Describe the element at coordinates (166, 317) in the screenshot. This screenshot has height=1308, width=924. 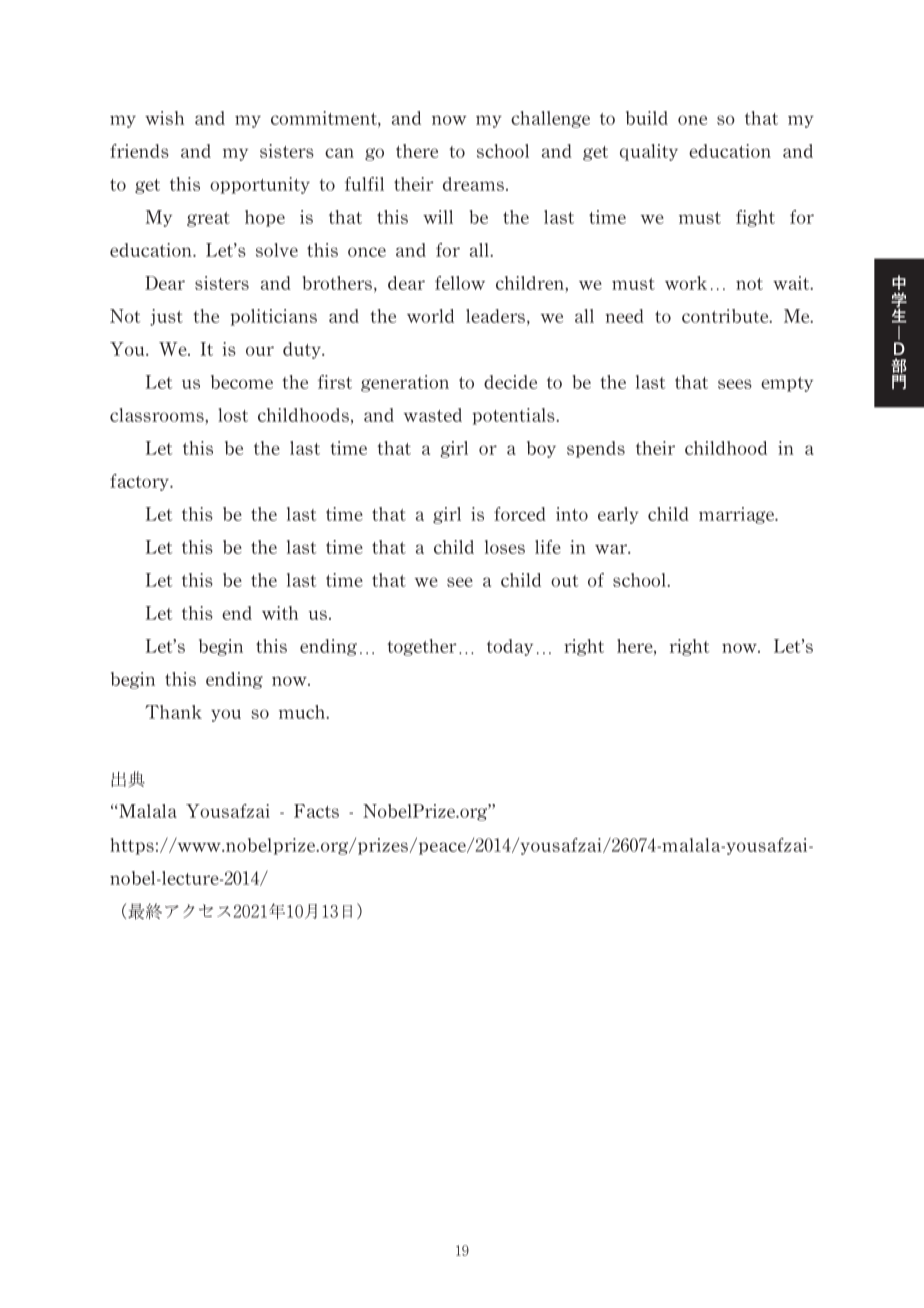
I see `just` at that location.
